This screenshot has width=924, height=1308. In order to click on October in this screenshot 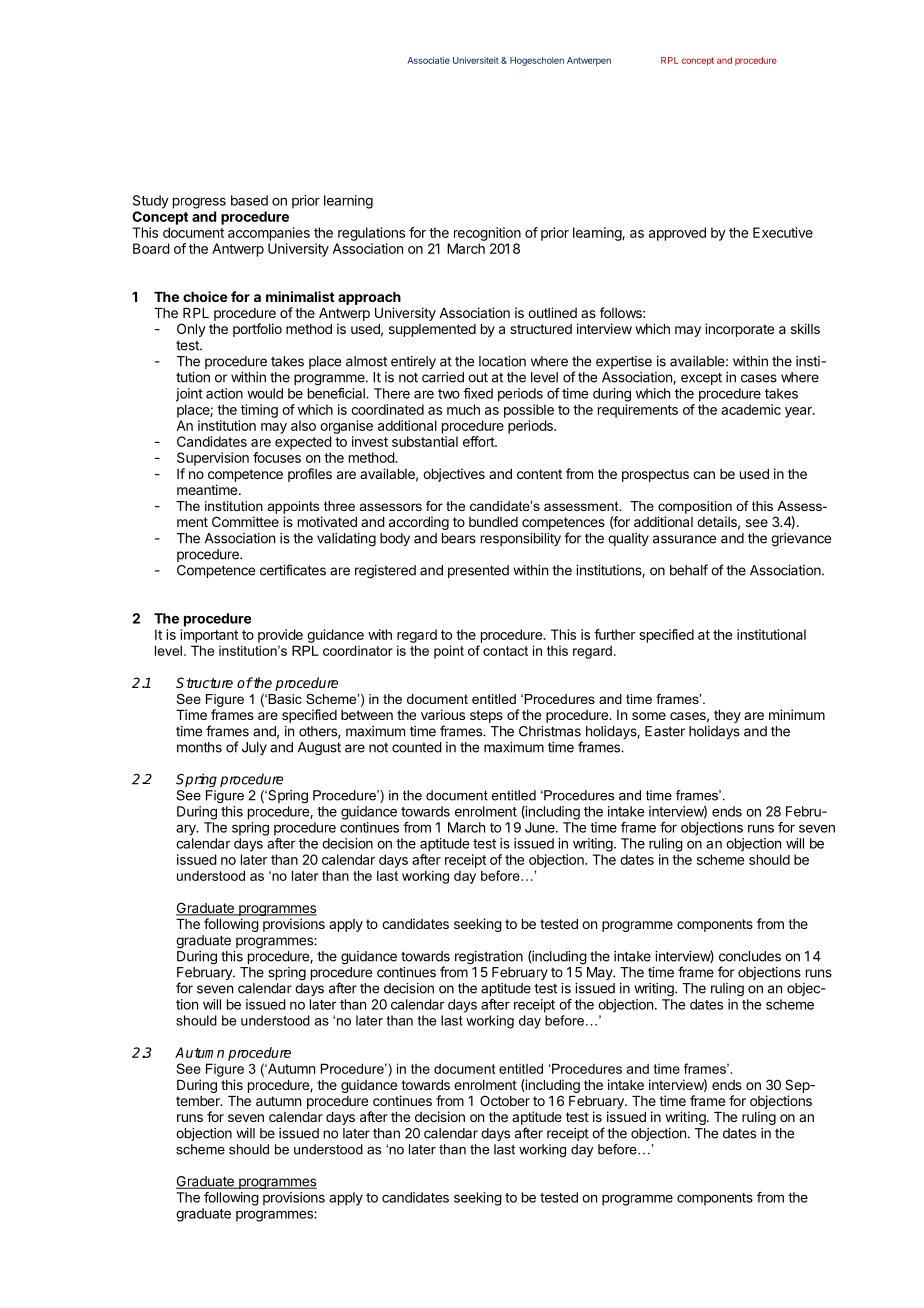, I will do `click(505, 1100)`.
